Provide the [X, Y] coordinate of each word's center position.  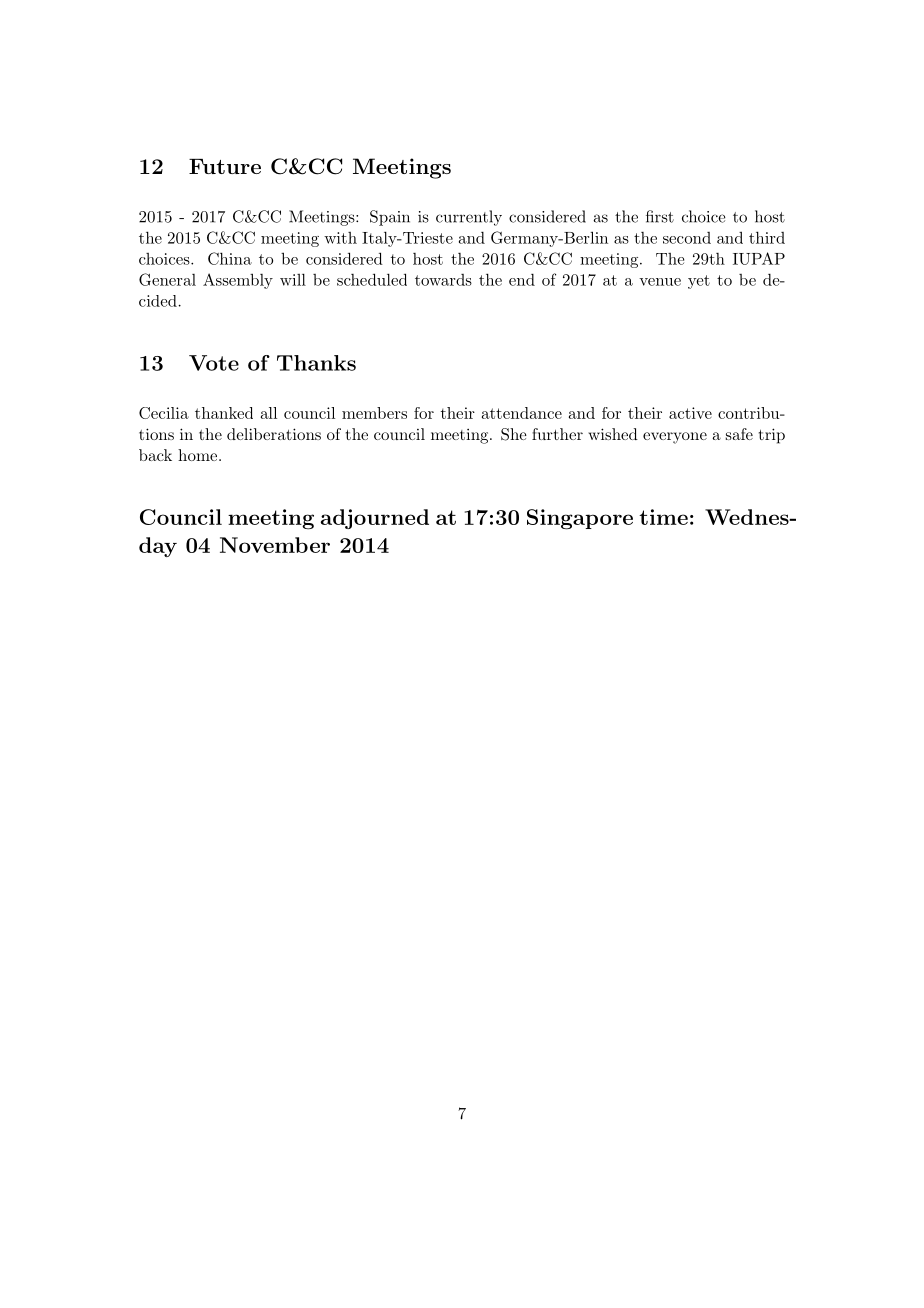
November [275, 545]
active [690, 413]
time [663, 517]
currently [469, 218]
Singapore [580, 519]
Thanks [316, 363]
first [660, 216]
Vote [214, 363]
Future [225, 166]
